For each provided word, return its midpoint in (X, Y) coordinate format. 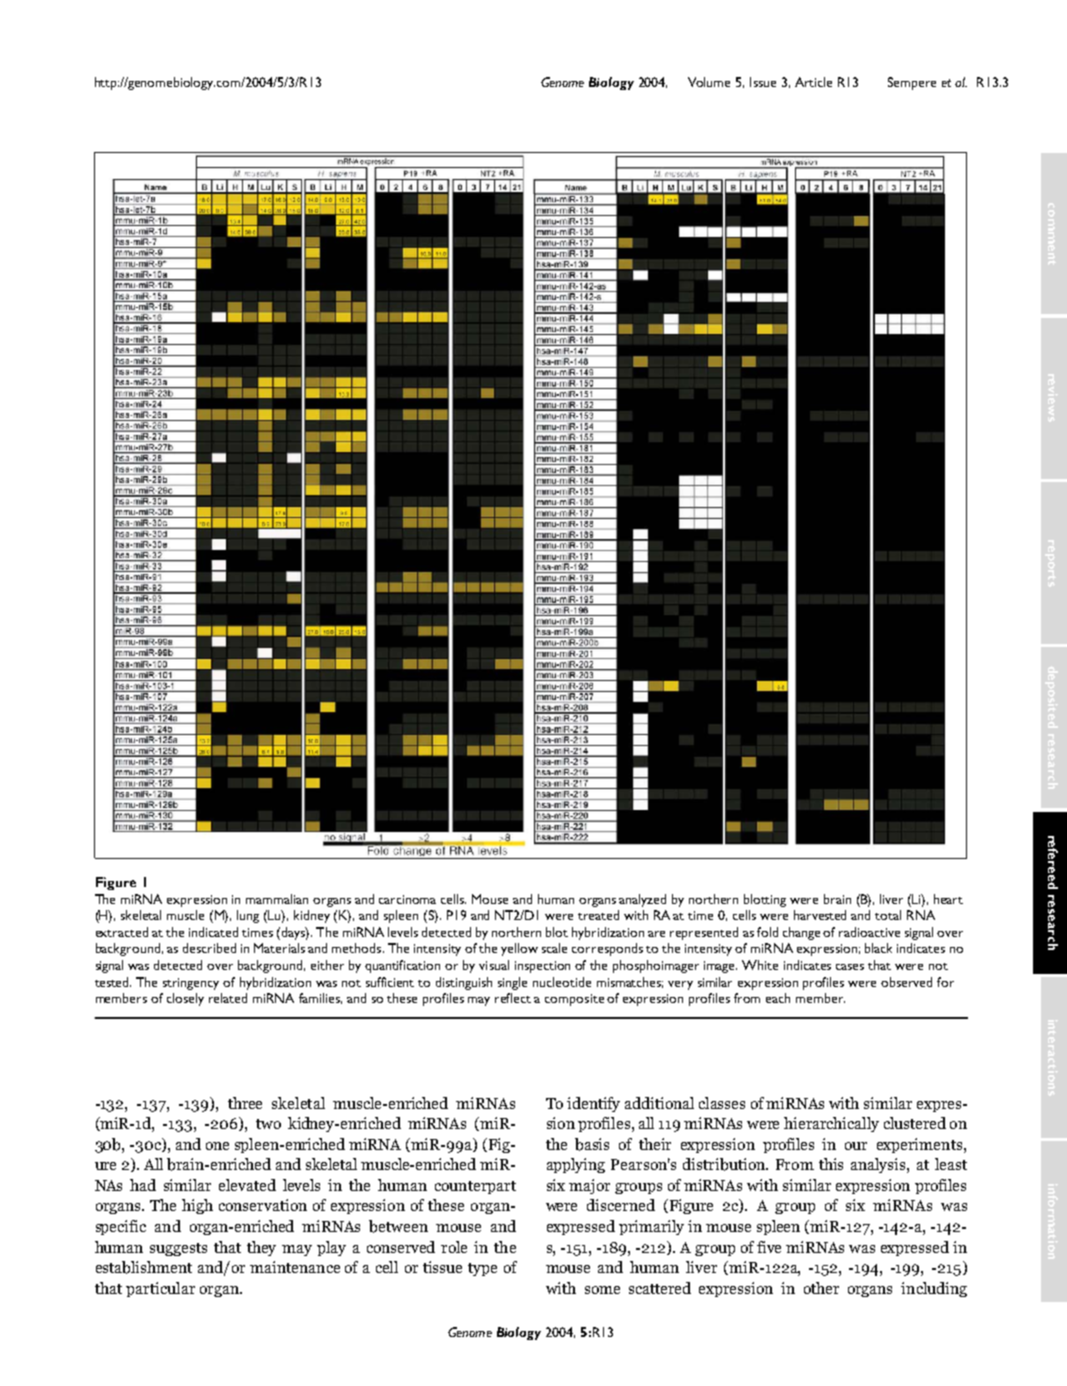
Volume (709, 82)
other (821, 1288)
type (482, 1269)
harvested (820, 915)
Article (813, 82)
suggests (178, 1249)
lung (248, 916)
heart (948, 899)
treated (598, 915)
